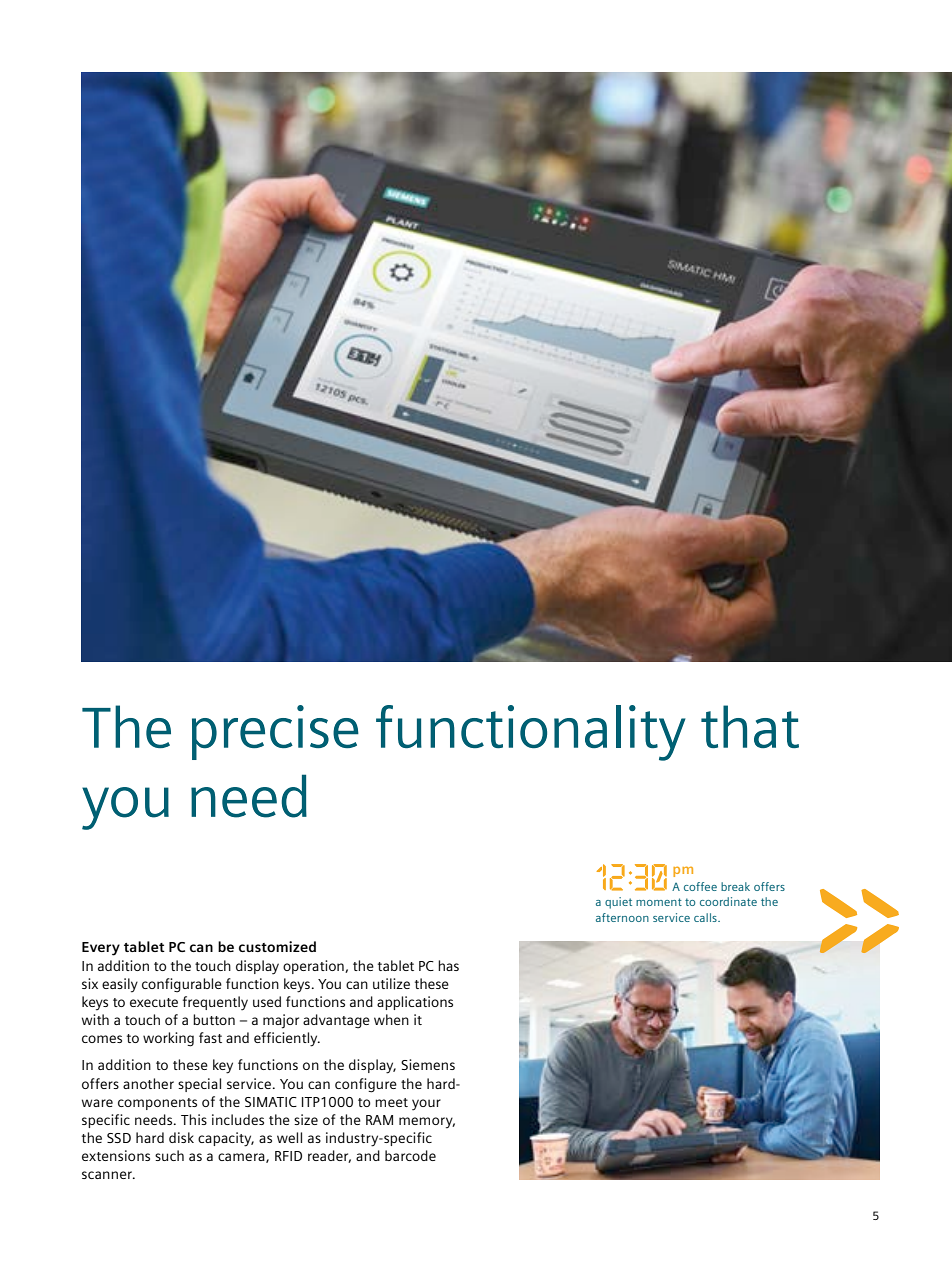 Image resolution: width=952 pixels, height=1270 pixels. I want to click on Every, so click(101, 949).
